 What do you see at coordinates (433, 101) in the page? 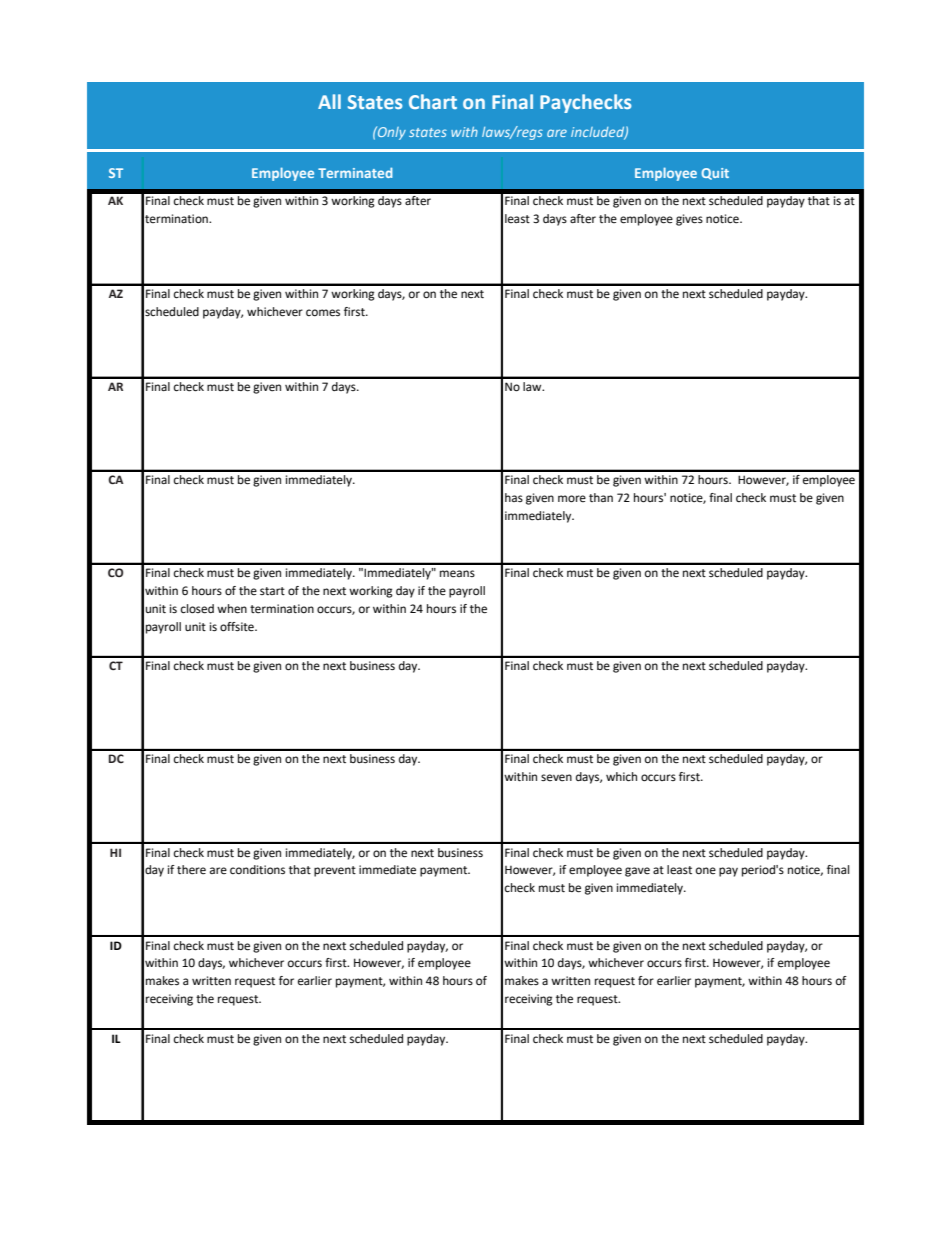
I see `Chart` at bounding box center [433, 101].
